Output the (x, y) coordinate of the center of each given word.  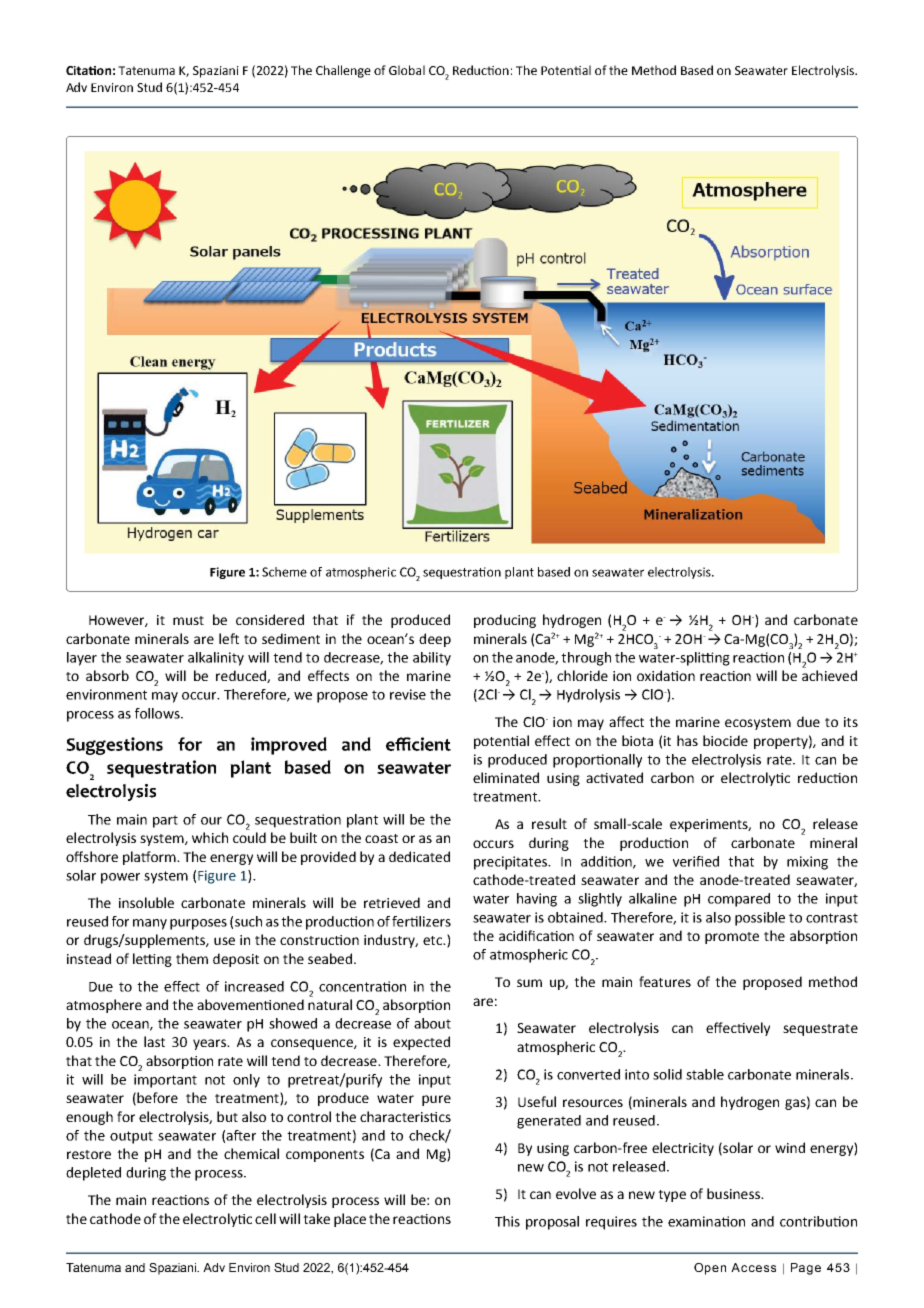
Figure (227, 573)
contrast (832, 918)
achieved (829, 675)
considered (270, 619)
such (248, 921)
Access (753, 1267)
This (507, 1221)
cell (265, 1218)
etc (433, 940)
